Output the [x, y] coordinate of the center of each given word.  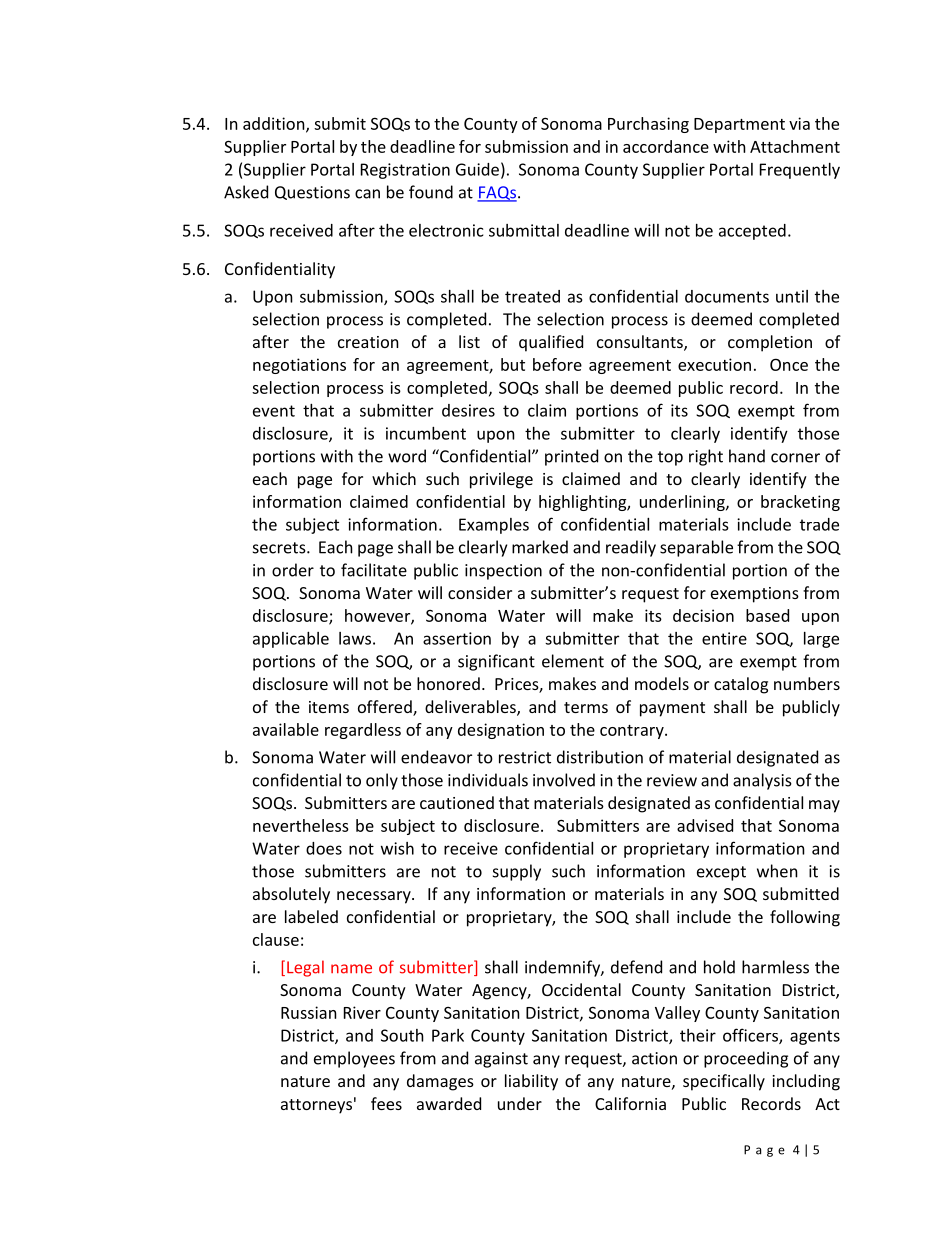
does [324, 848]
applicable [291, 640]
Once [789, 364]
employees [354, 1059]
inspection [503, 572]
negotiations [299, 366]
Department [739, 125]
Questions [312, 193]
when [777, 871]
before [557, 364]
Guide [477, 169]
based [767, 615]
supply [517, 872]
